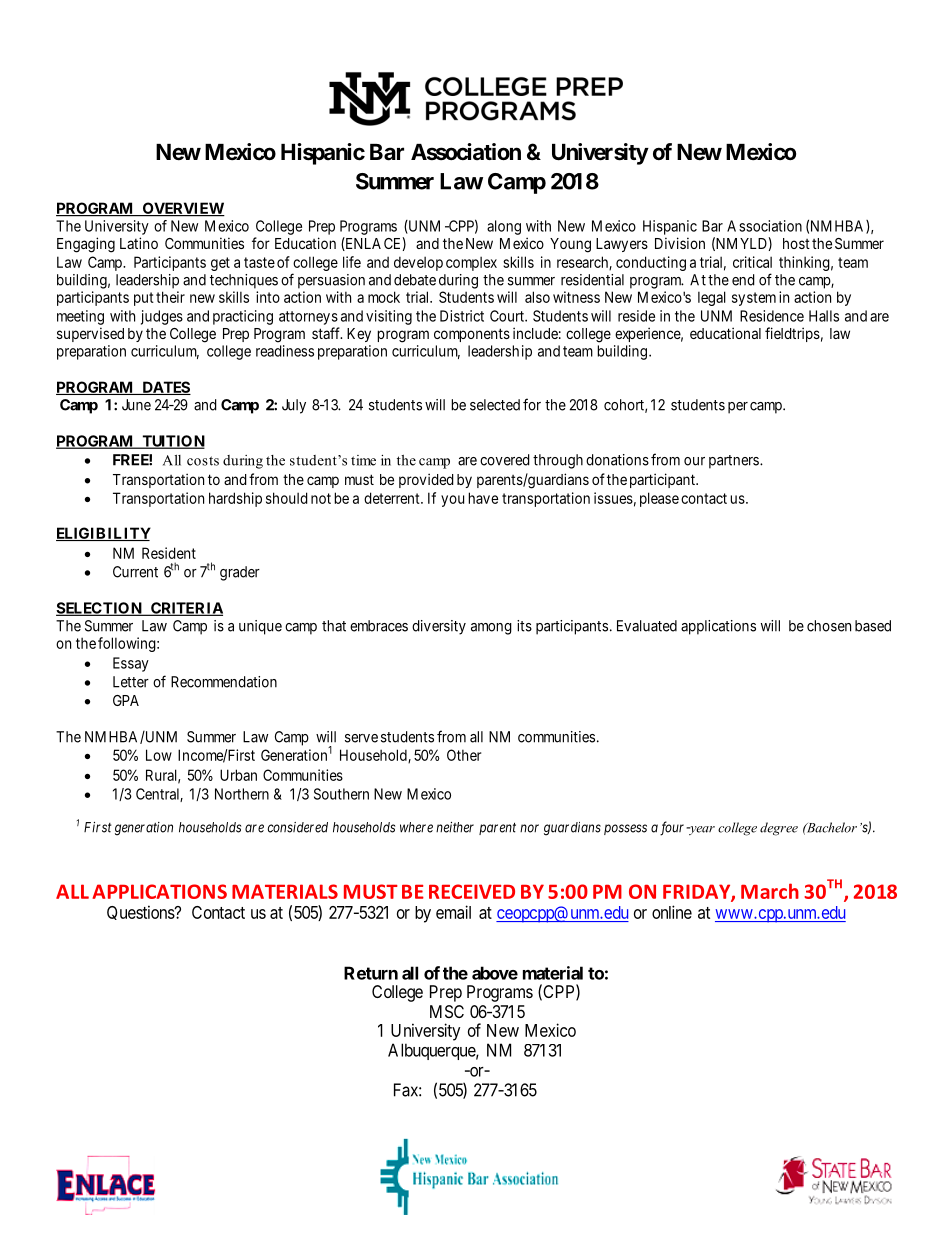  Describe the element at coordinates (159, 795) in the page. I see `Central` at that location.
